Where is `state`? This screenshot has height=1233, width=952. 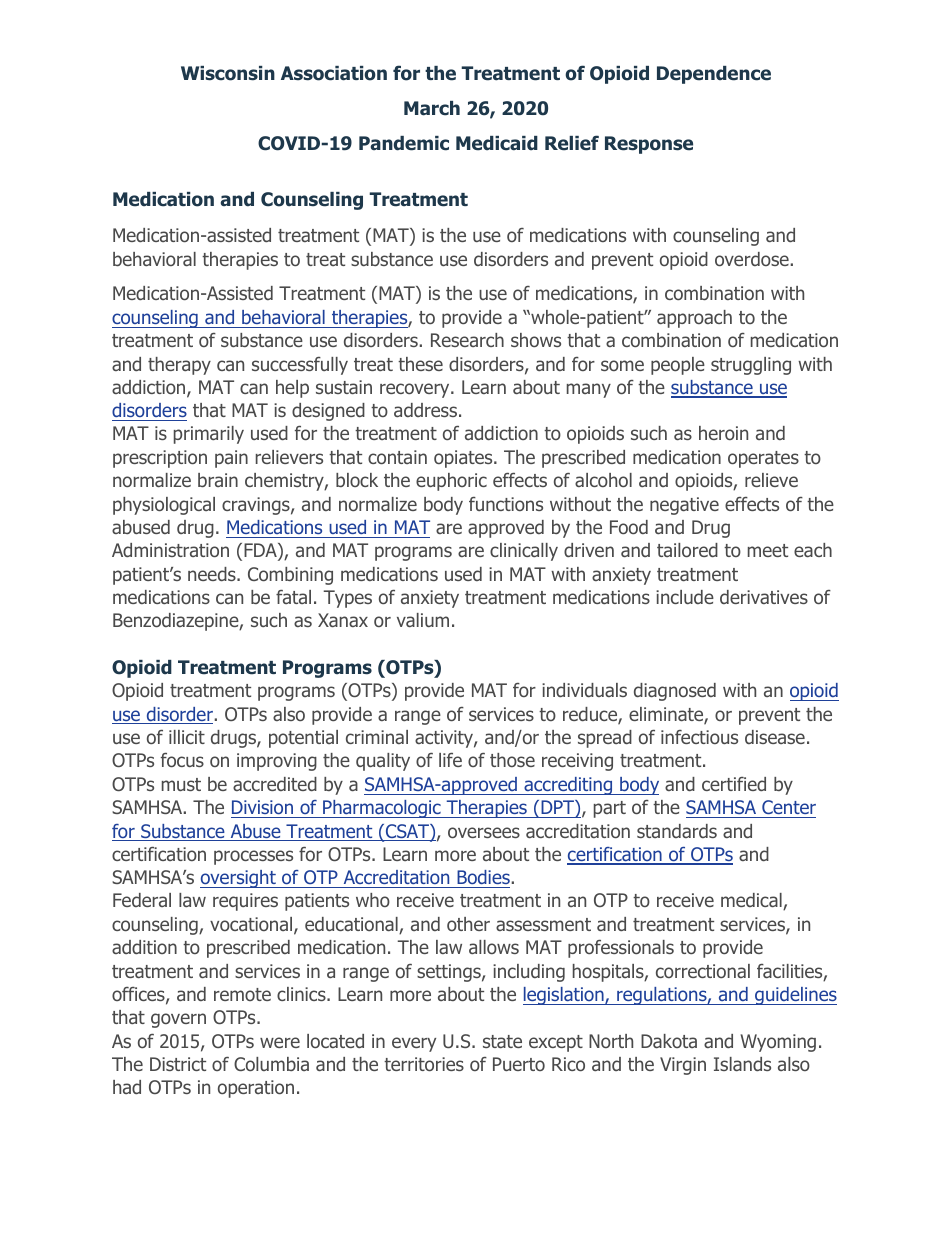
state is located at coordinates (502, 1041).
